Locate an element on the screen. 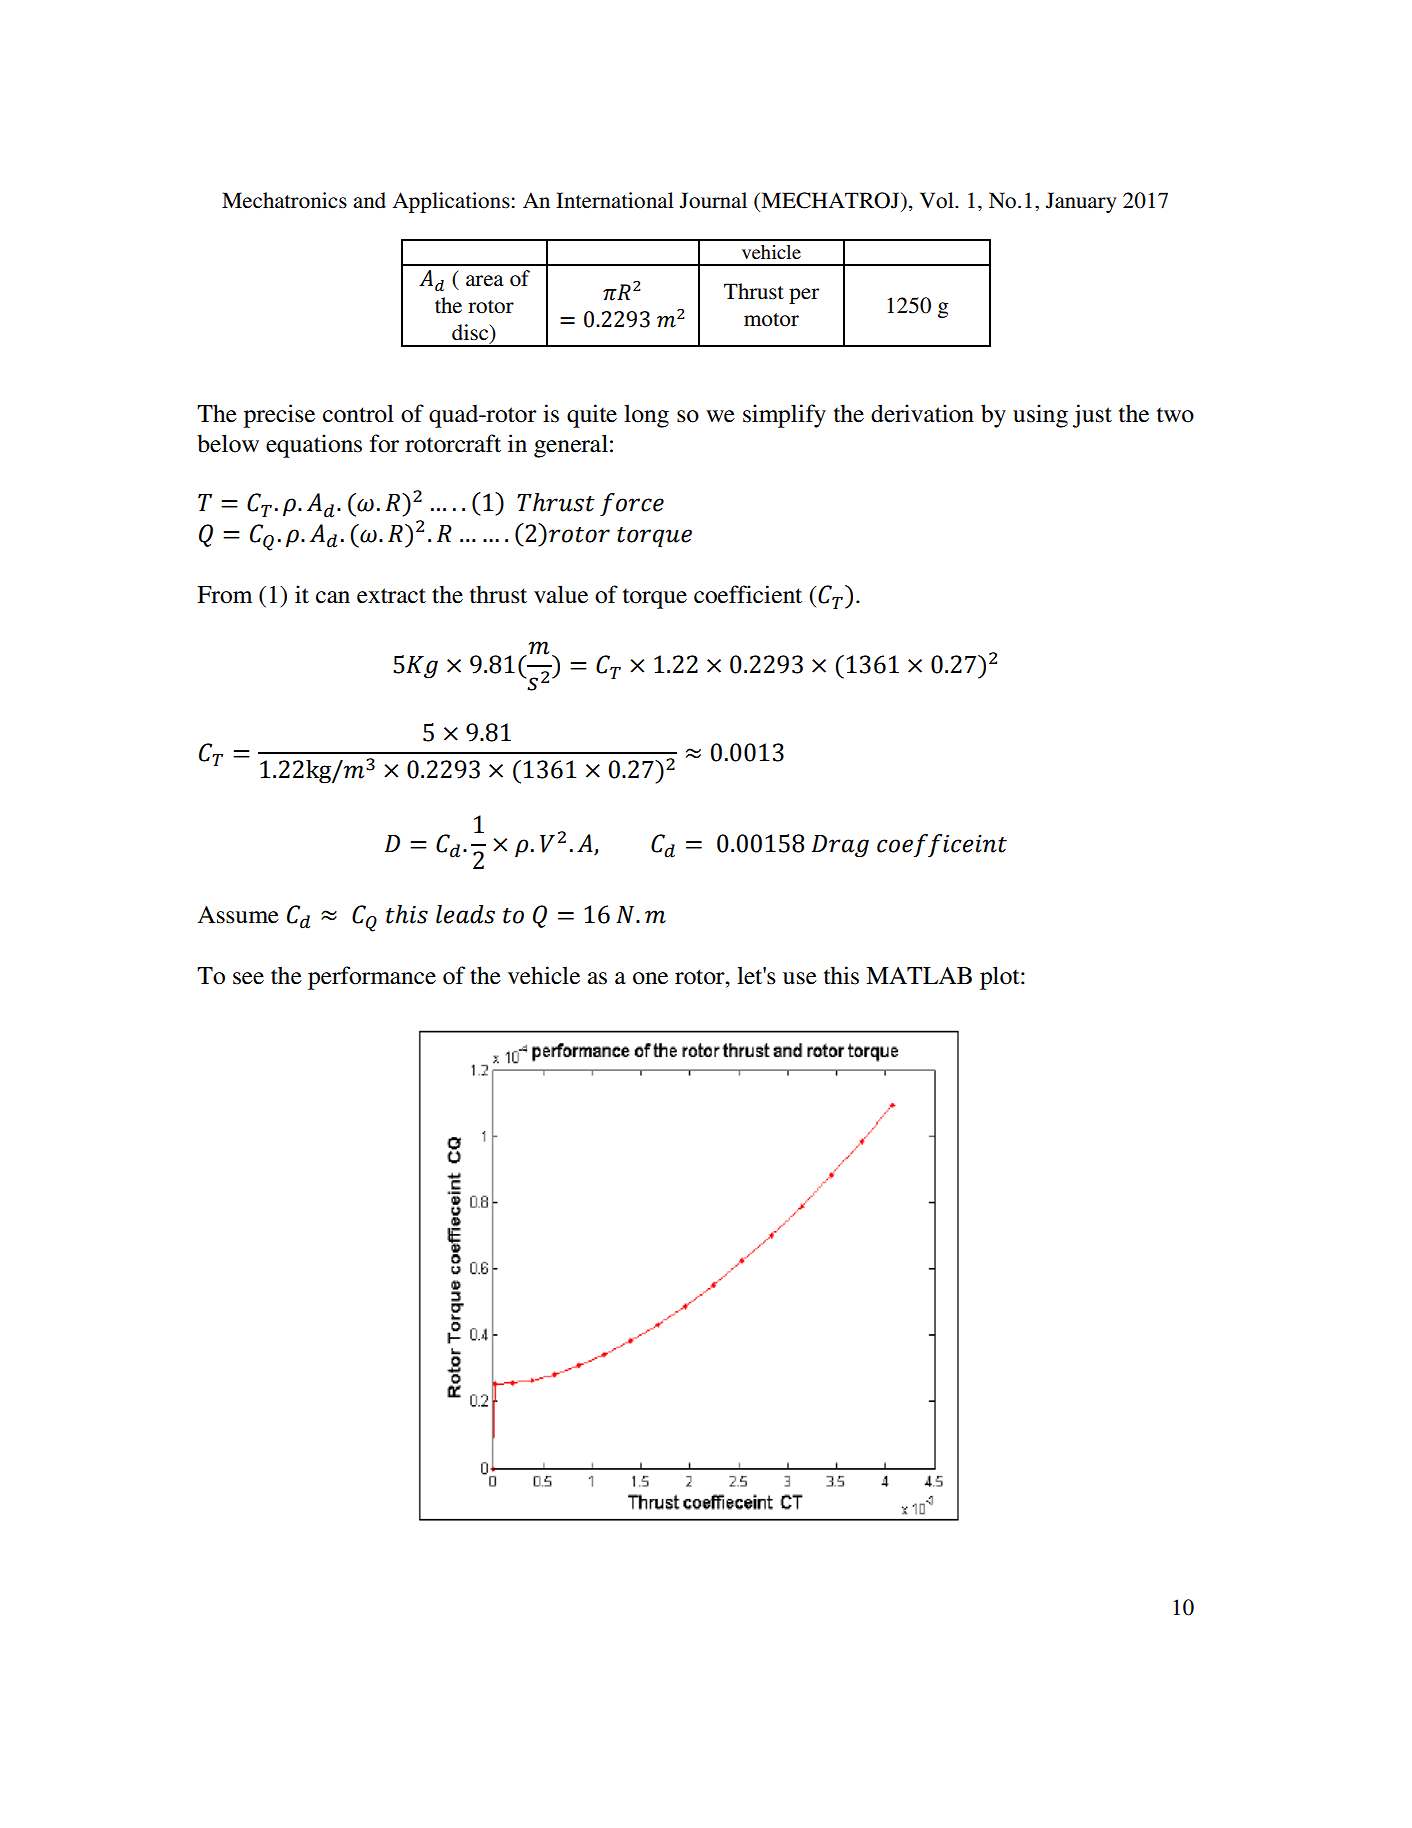  one is located at coordinates (650, 978).
